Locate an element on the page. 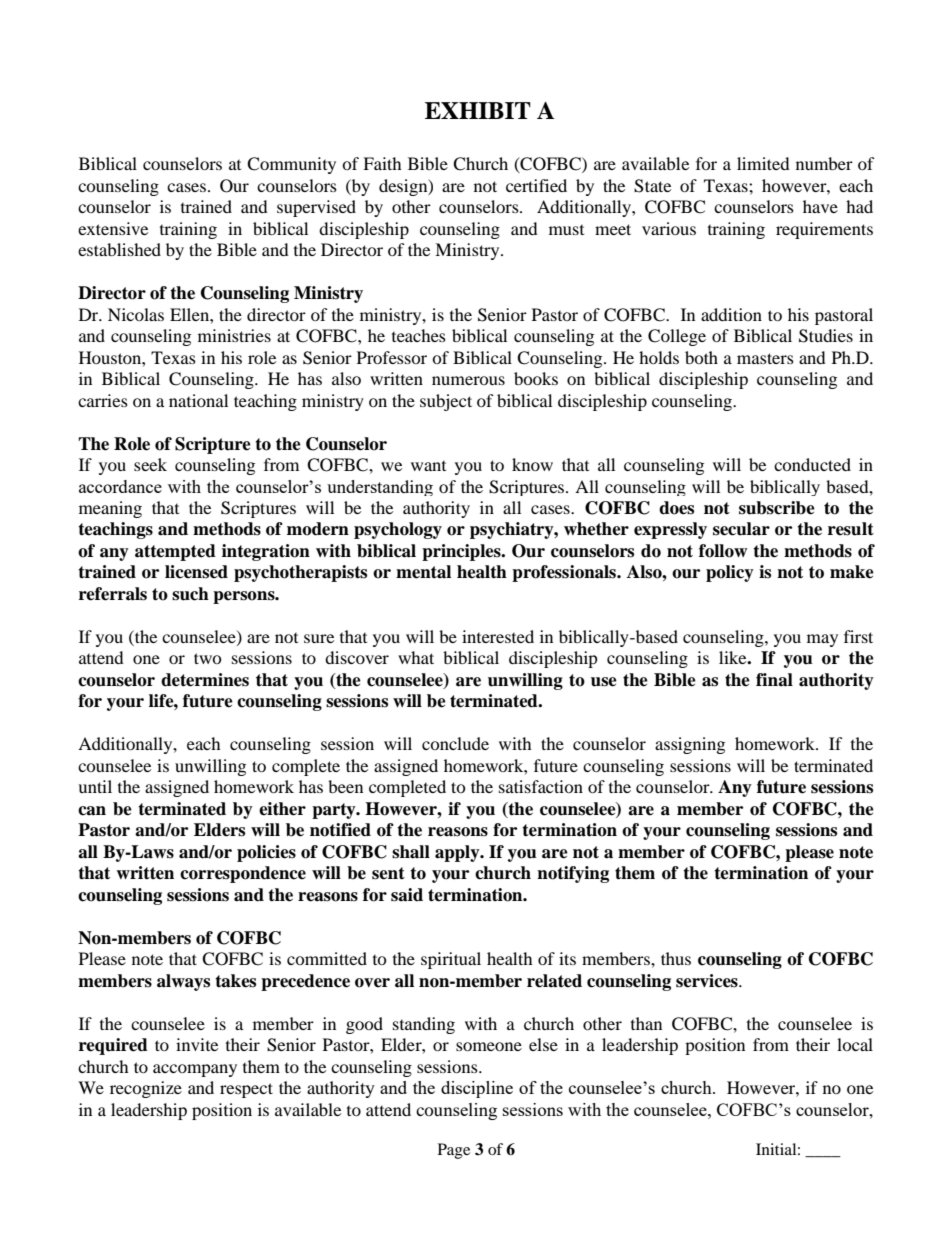  recognize is located at coordinates (146, 1089).
